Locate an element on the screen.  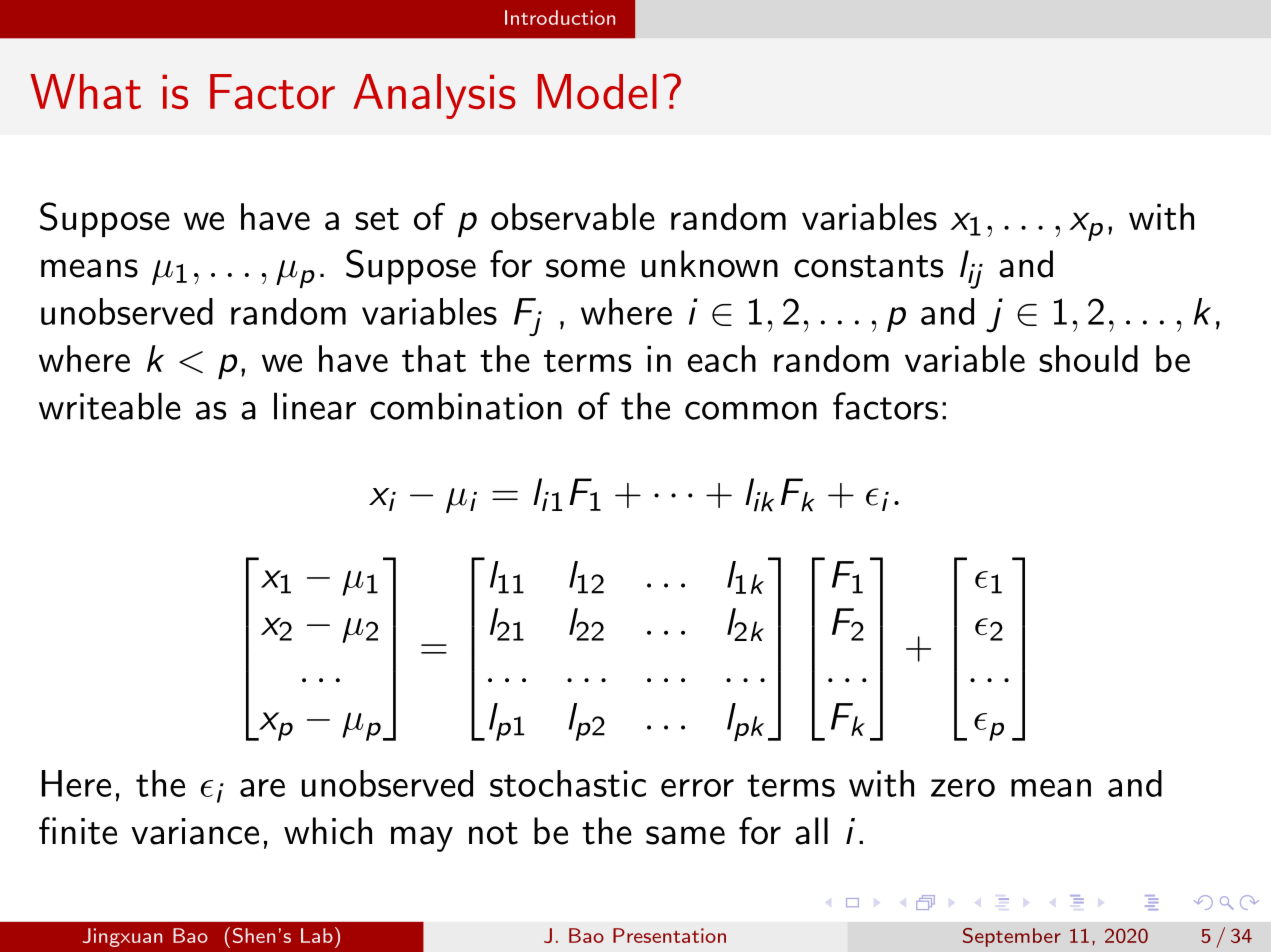
writeable is located at coordinates (110, 406).
